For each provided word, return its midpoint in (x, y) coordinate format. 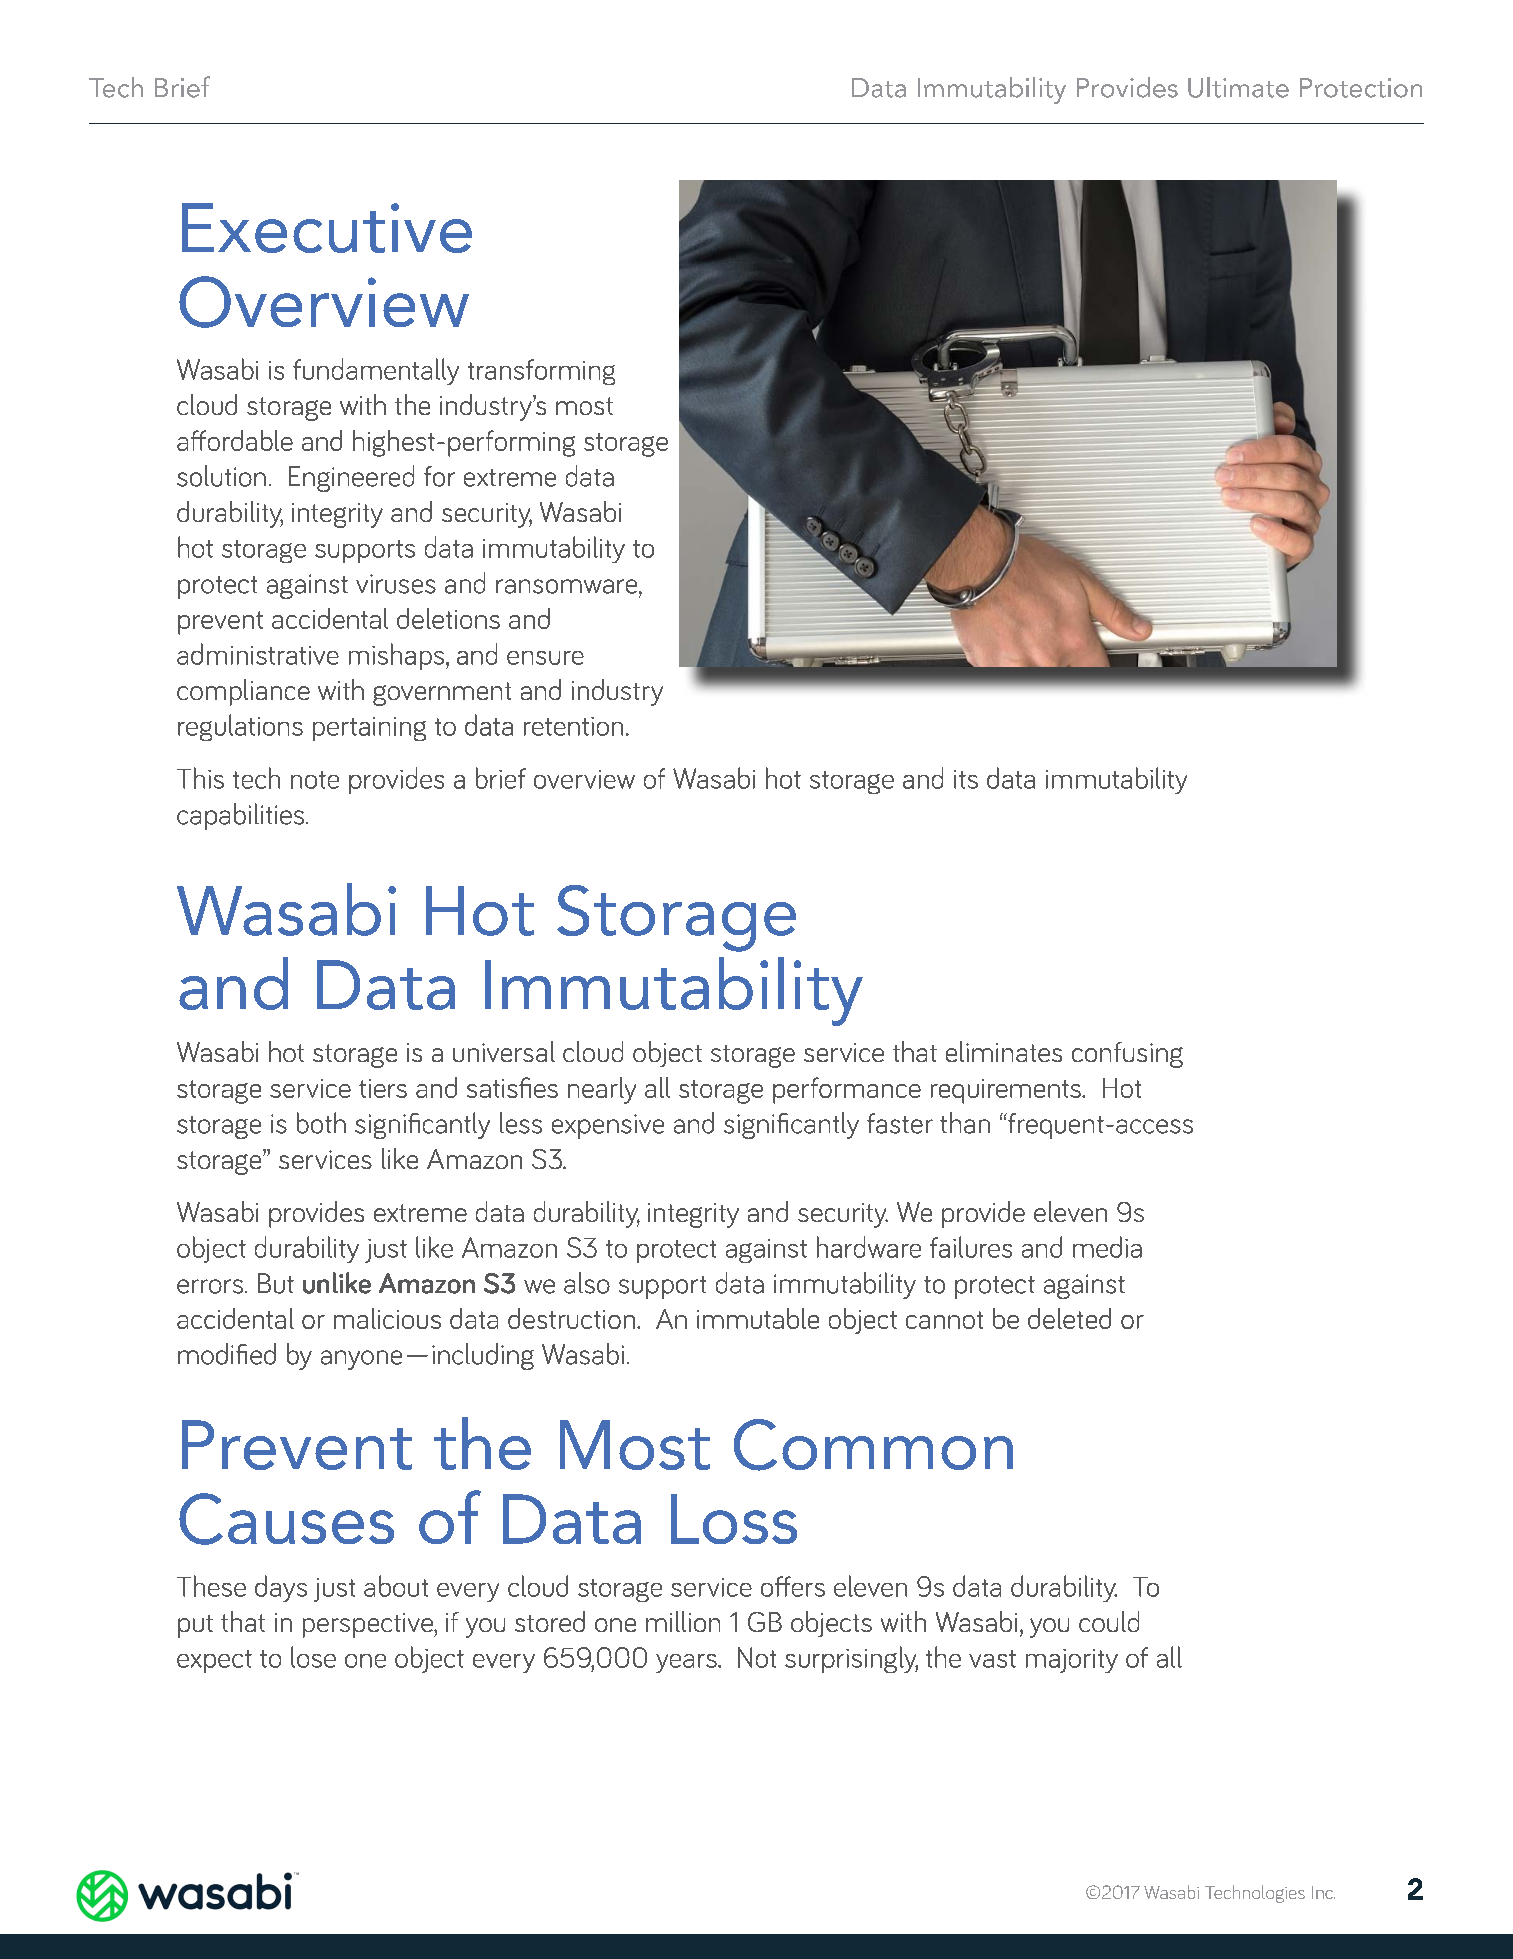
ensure (545, 658)
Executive (327, 228)
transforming (541, 372)
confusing (1127, 1055)
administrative (258, 654)
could (1109, 1621)
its (966, 779)
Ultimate (1238, 87)
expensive (608, 1126)
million (683, 1621)
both (321, 1123)
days (281, 1588)
